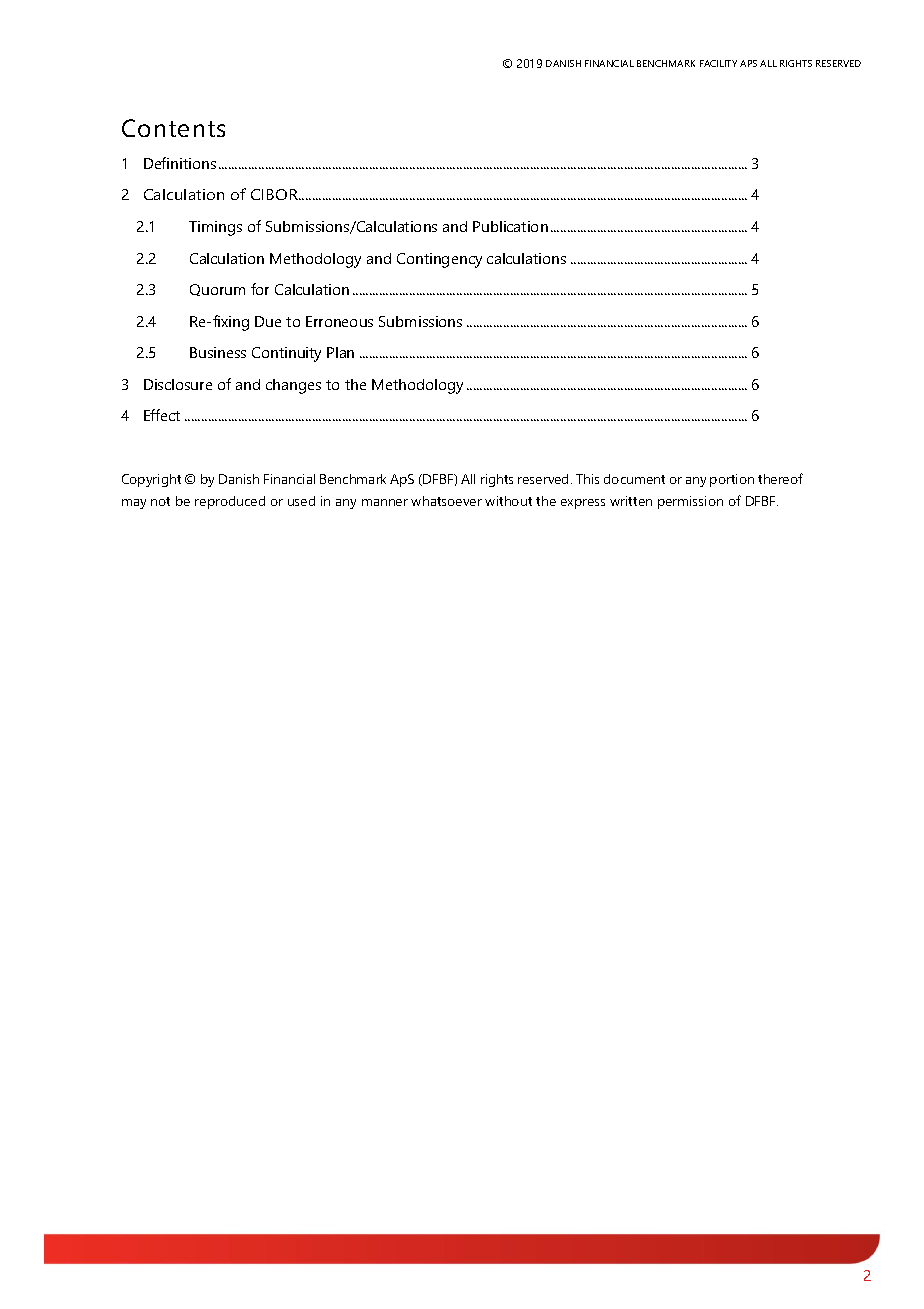  What do you see at coordinates (780, 478) in the image?
I see `thereof` at bounding box center [780, 478].
